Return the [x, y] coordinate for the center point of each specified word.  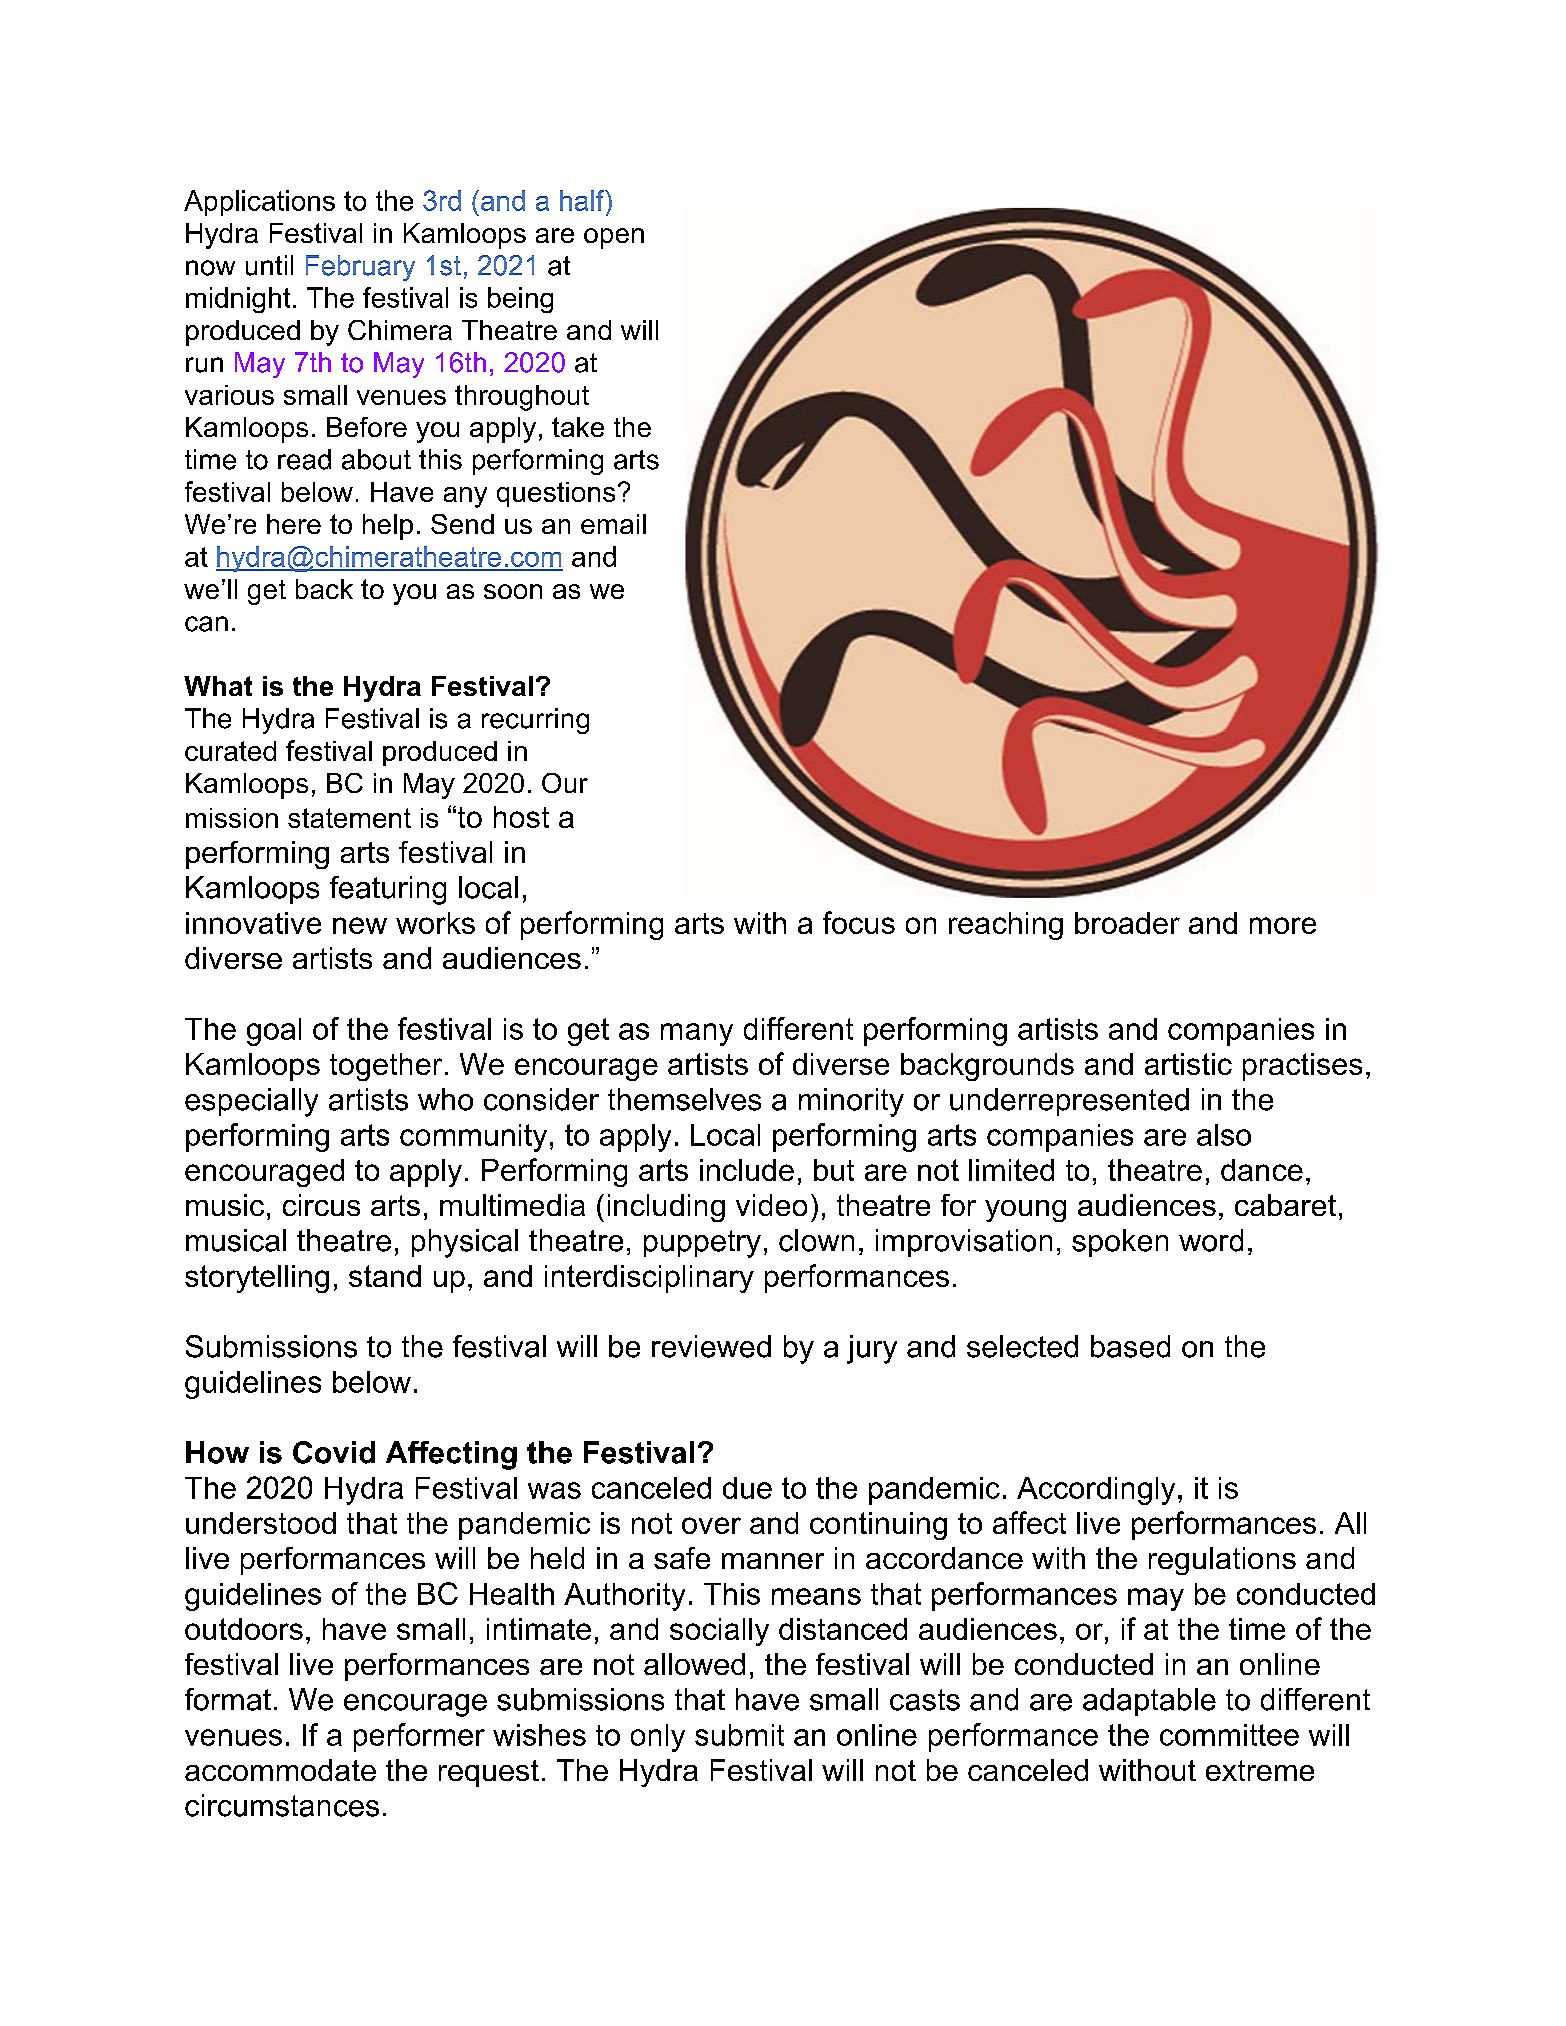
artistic [1188, 1064]
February [360, 268]
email [613, 524]
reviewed [711, 1346]
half [583, 200]
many [697, 1034]
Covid [334, 1452]
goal [274, 1032]
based [1130, 1346]
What [218, 686]
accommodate [280, 1770]
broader [1127, 923]
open [614, 238]
